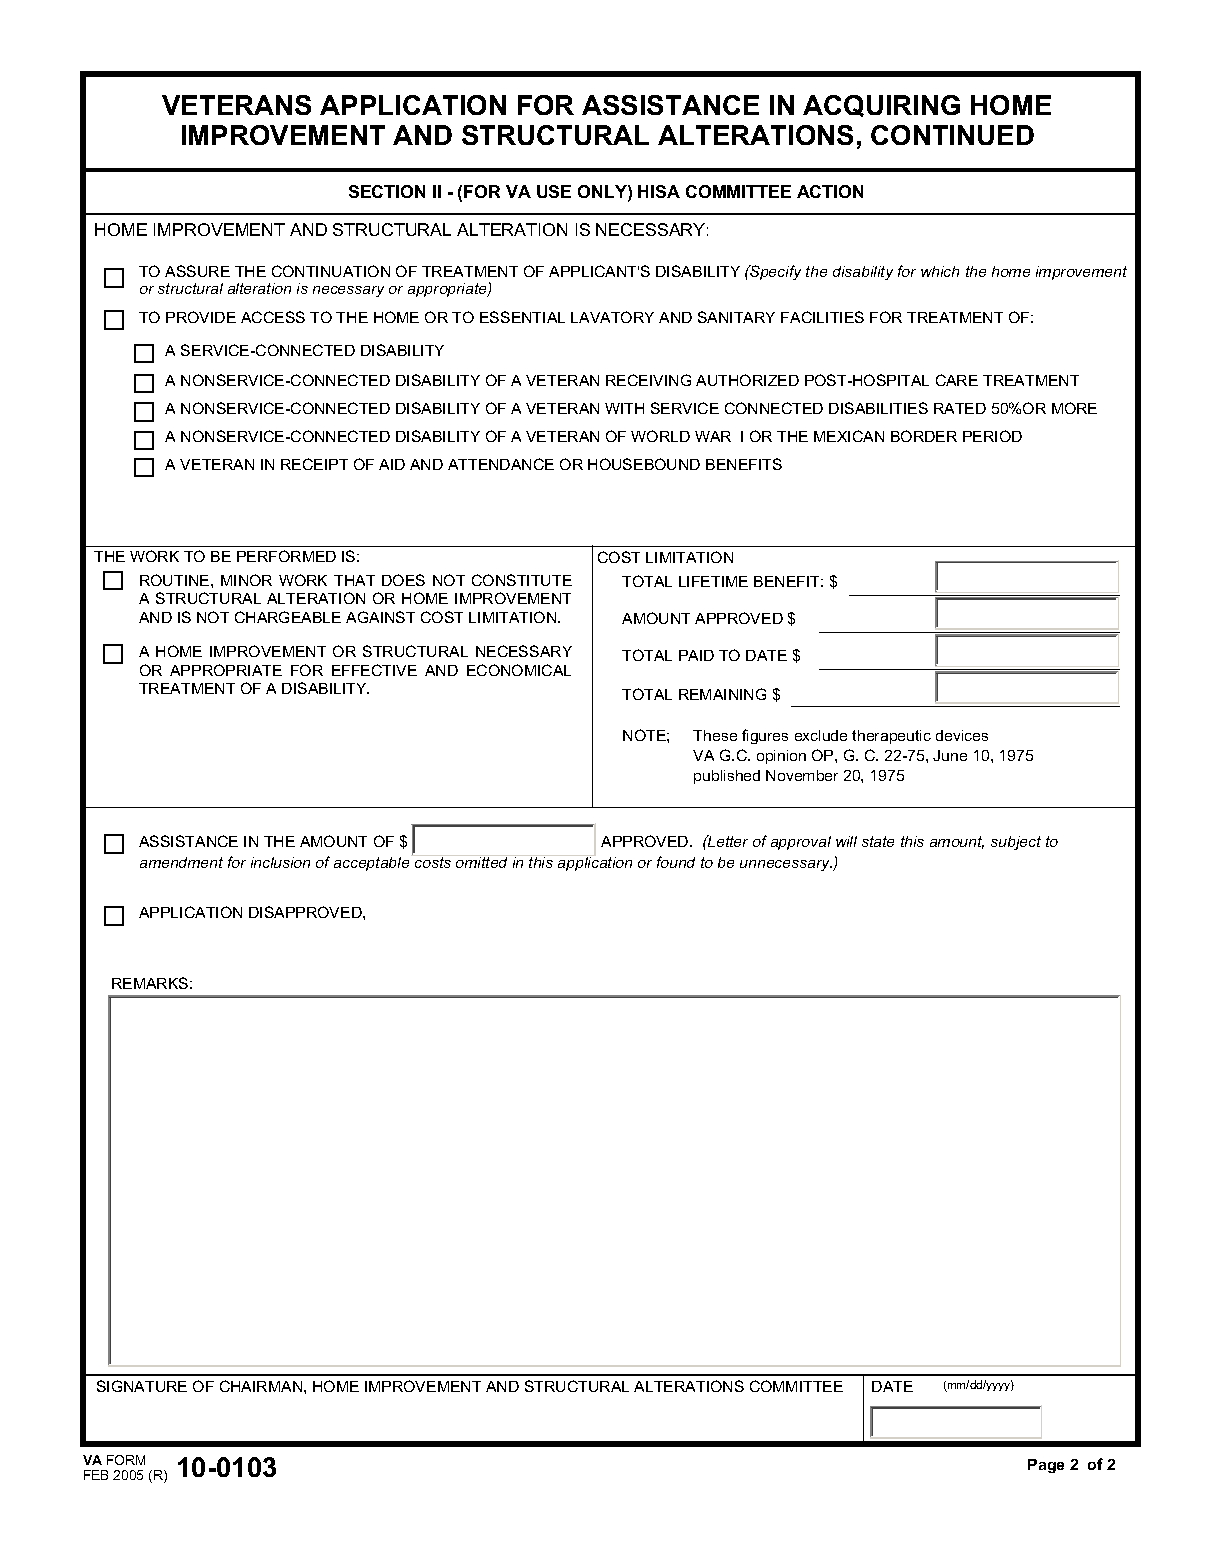 The width and height of the page is (1210, 1566). What do you see at coordinates (387, 191) in the page?
I see `SECTION` at bounding box center [387, 191].
